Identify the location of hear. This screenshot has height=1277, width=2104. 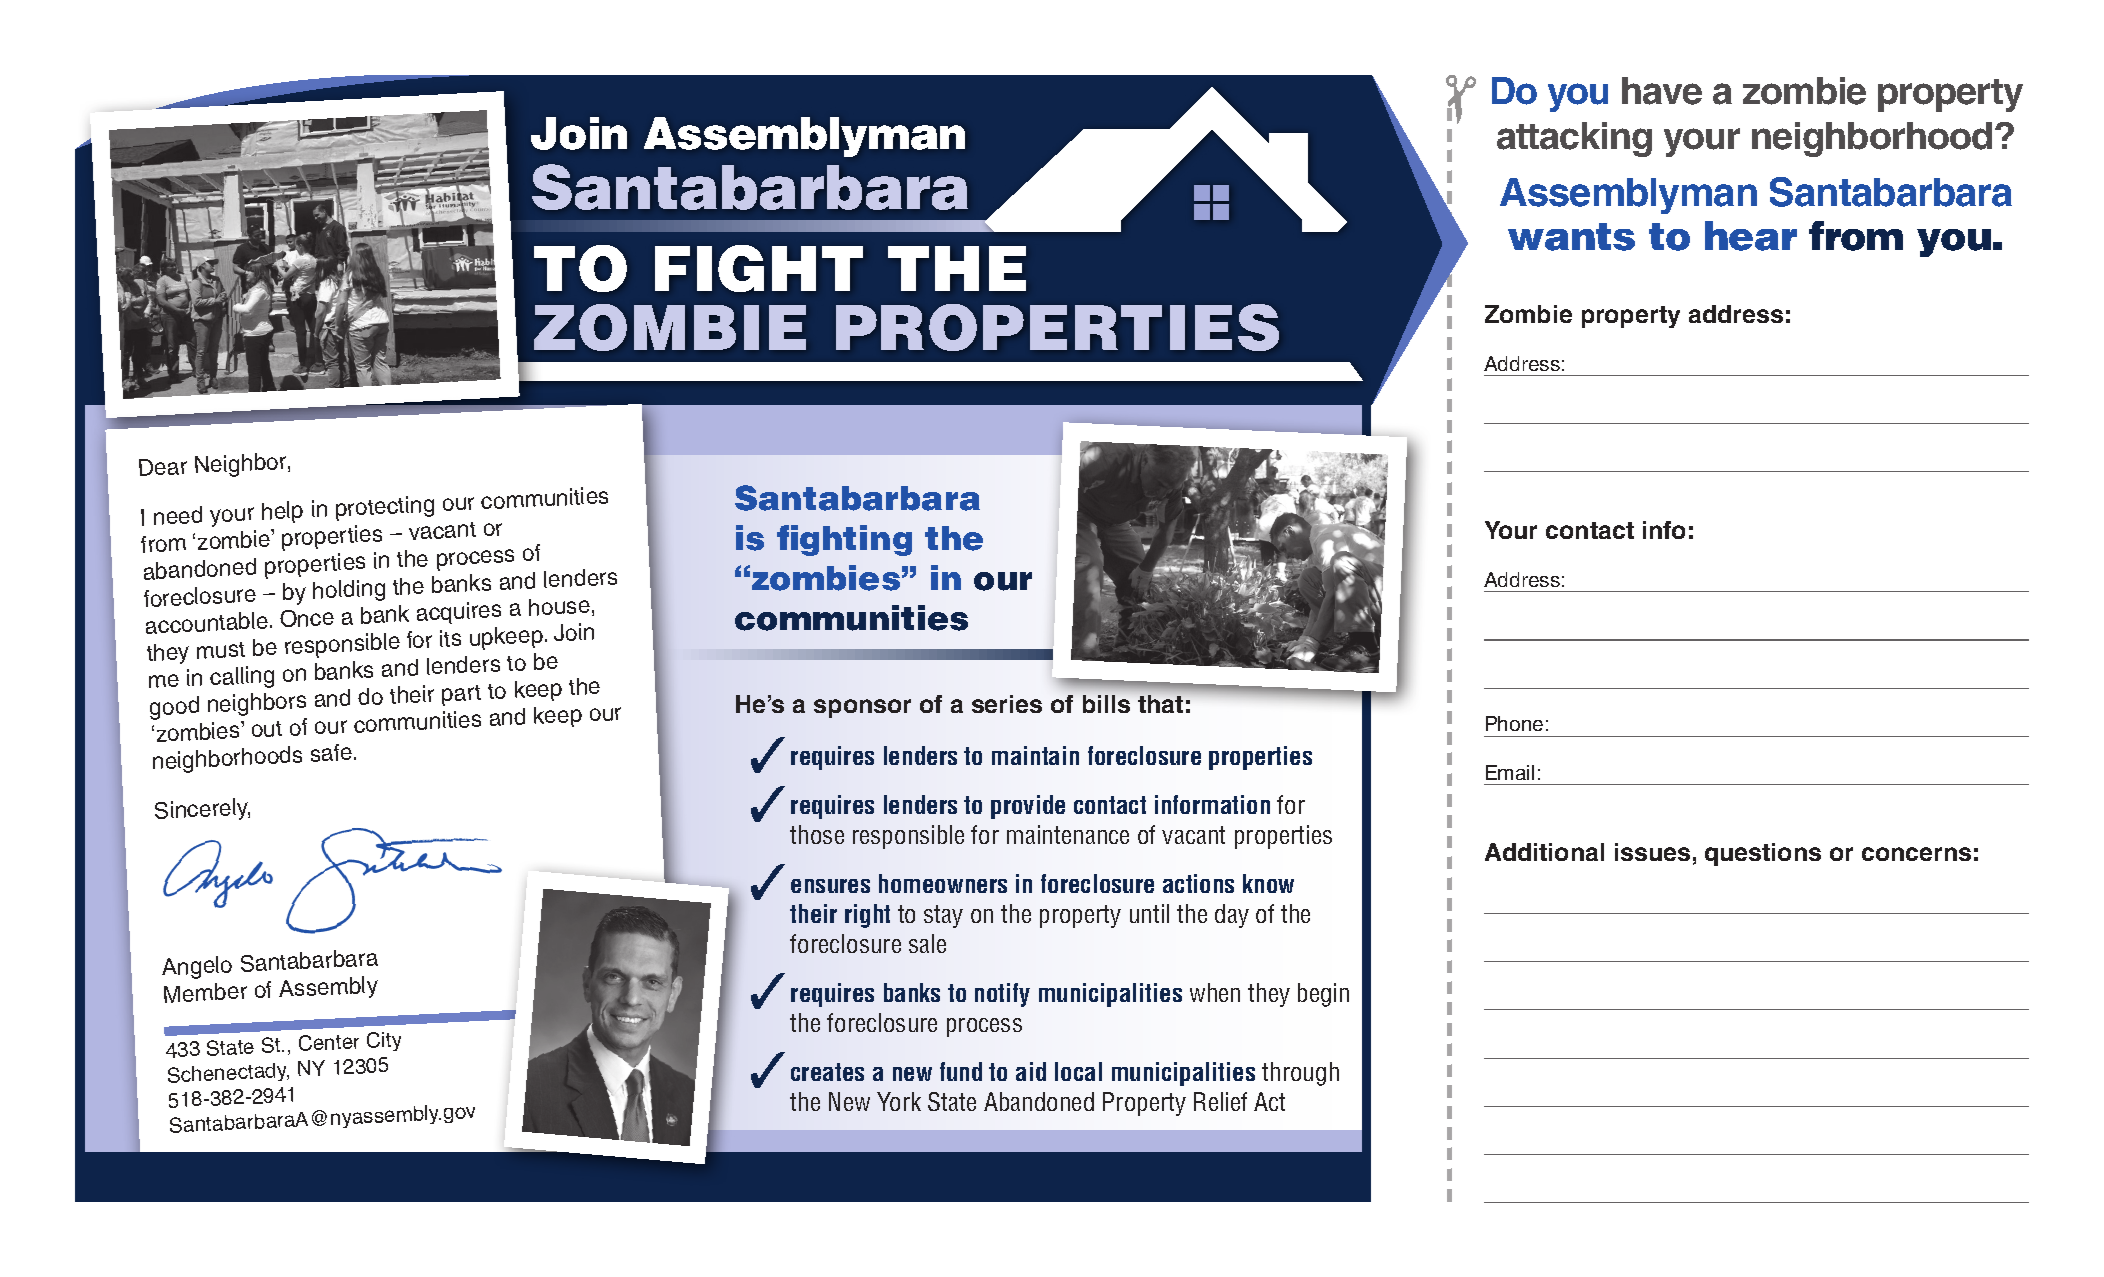
(1751, 236).
